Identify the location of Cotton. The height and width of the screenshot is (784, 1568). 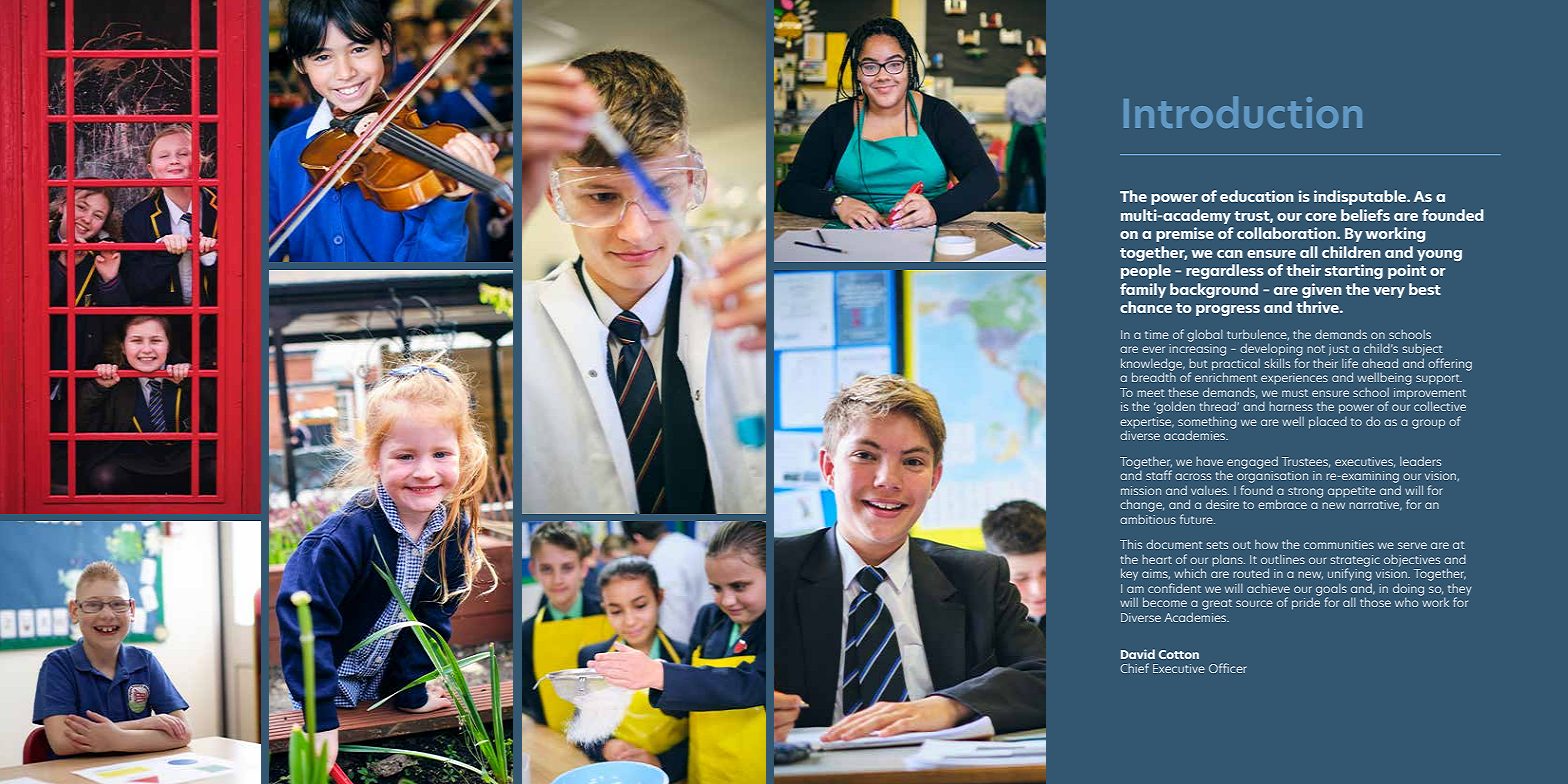
(1179, 654).
